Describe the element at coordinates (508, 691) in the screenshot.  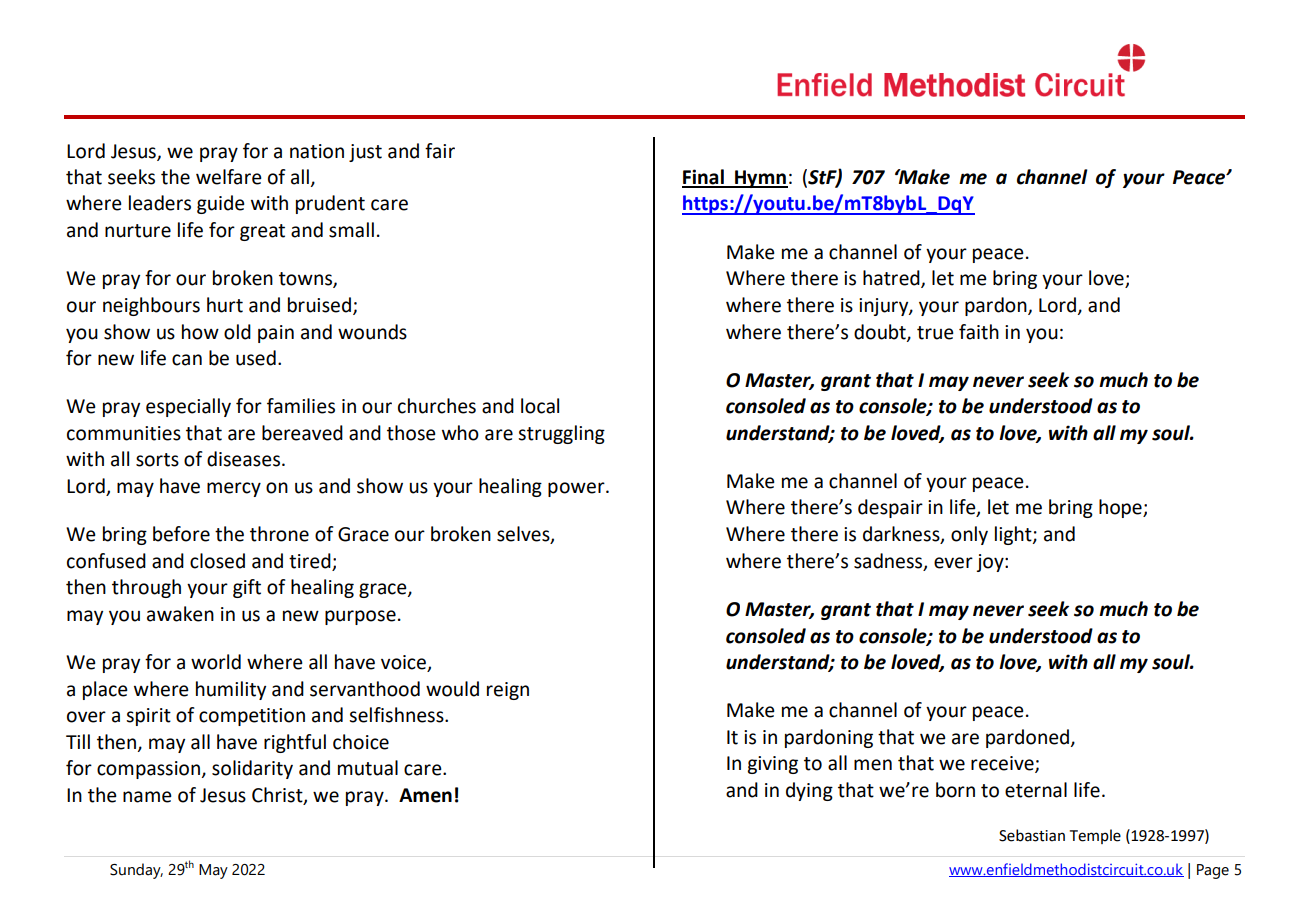
I see `reign` at that location.
